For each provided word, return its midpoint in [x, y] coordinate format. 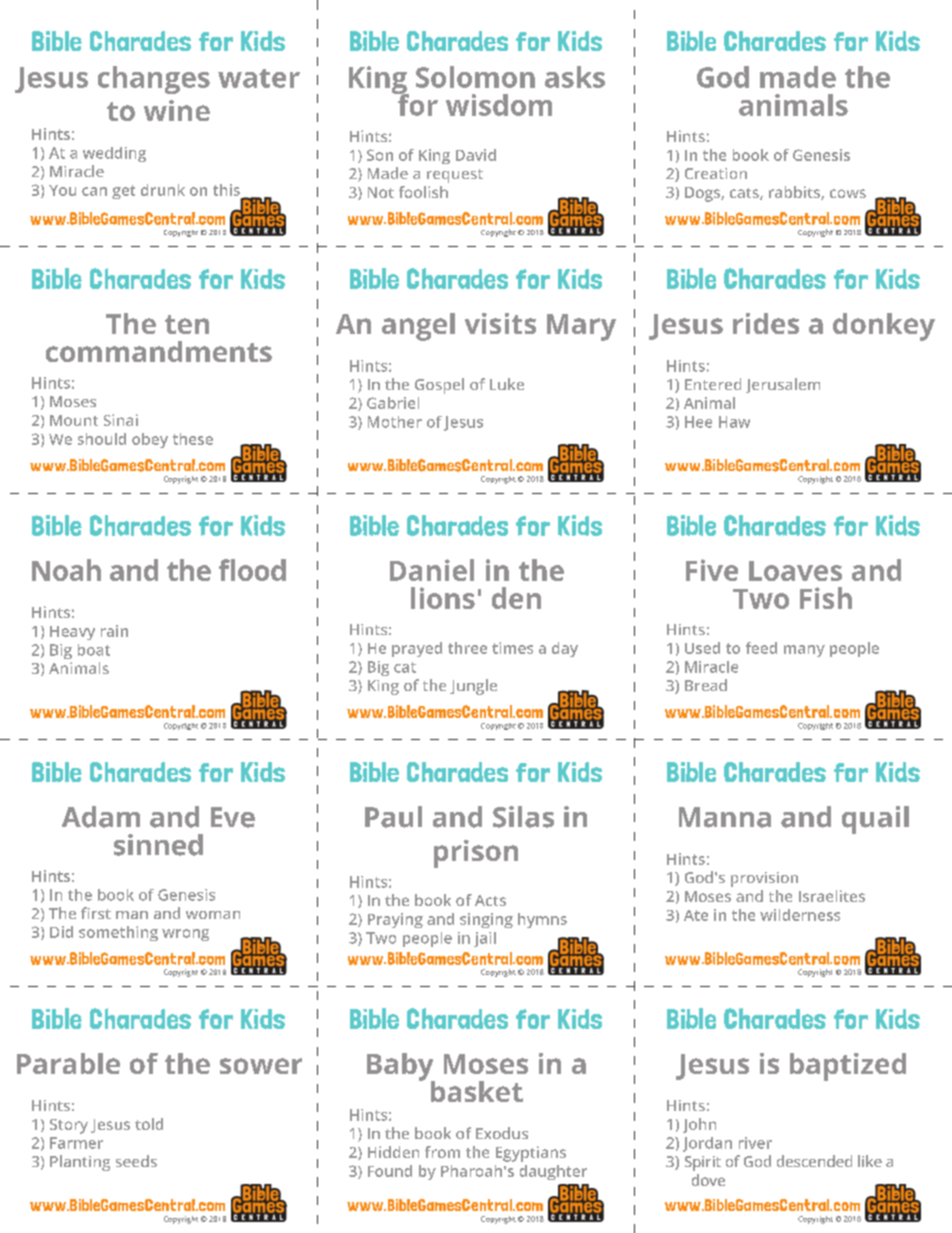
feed [761, 648]
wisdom [499, 105]
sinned [158, 845]
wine [177, 110]
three [467, 648]
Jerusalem [783, 385]
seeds [136, 1161]
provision [764, 879]
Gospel [439, 386]
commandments [159, 351]
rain [114, 631]
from [442, 1152]
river [755, 1143]
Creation [716, 173]
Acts [490, 900]
